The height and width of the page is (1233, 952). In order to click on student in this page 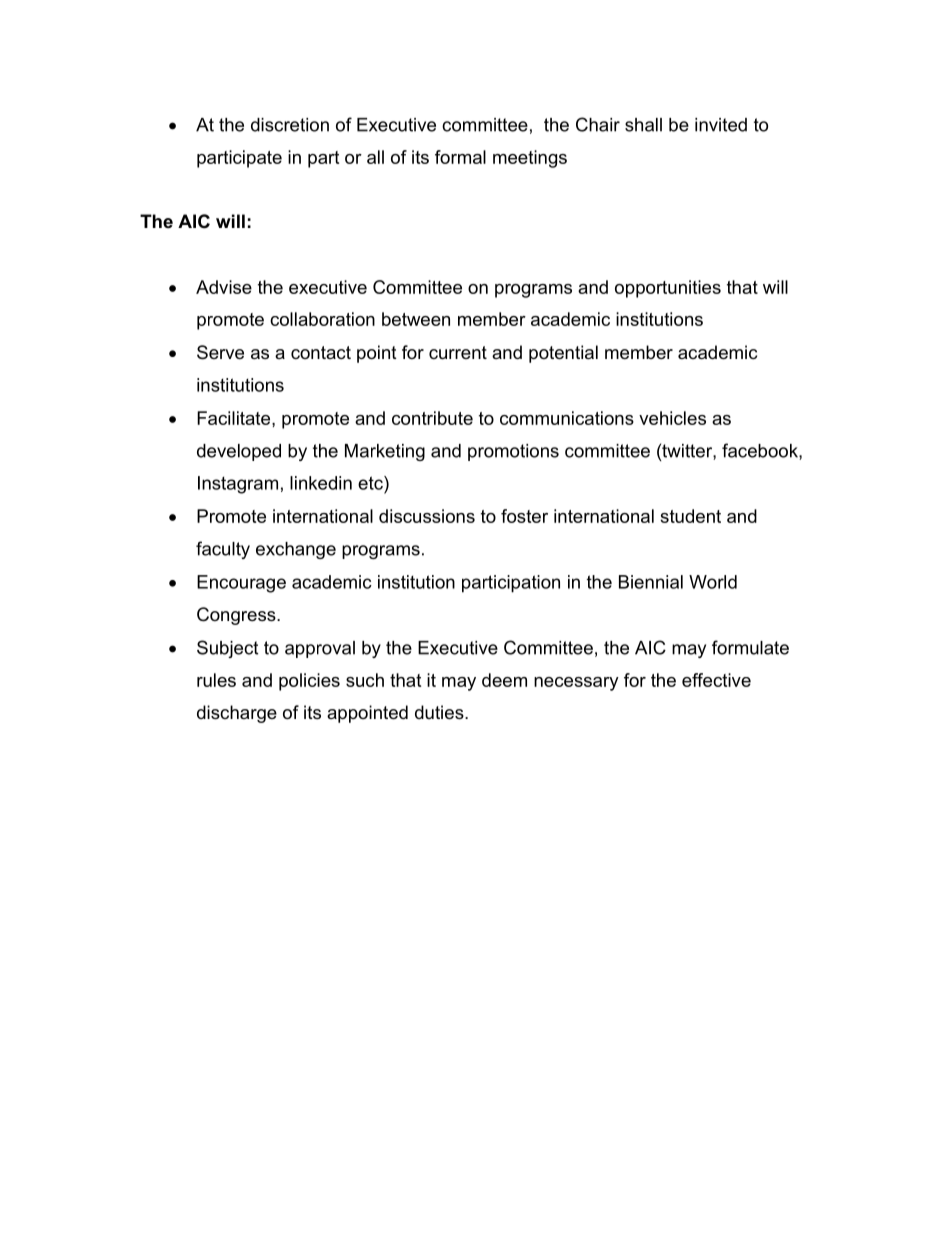, I will do `click(690, 516)`.
